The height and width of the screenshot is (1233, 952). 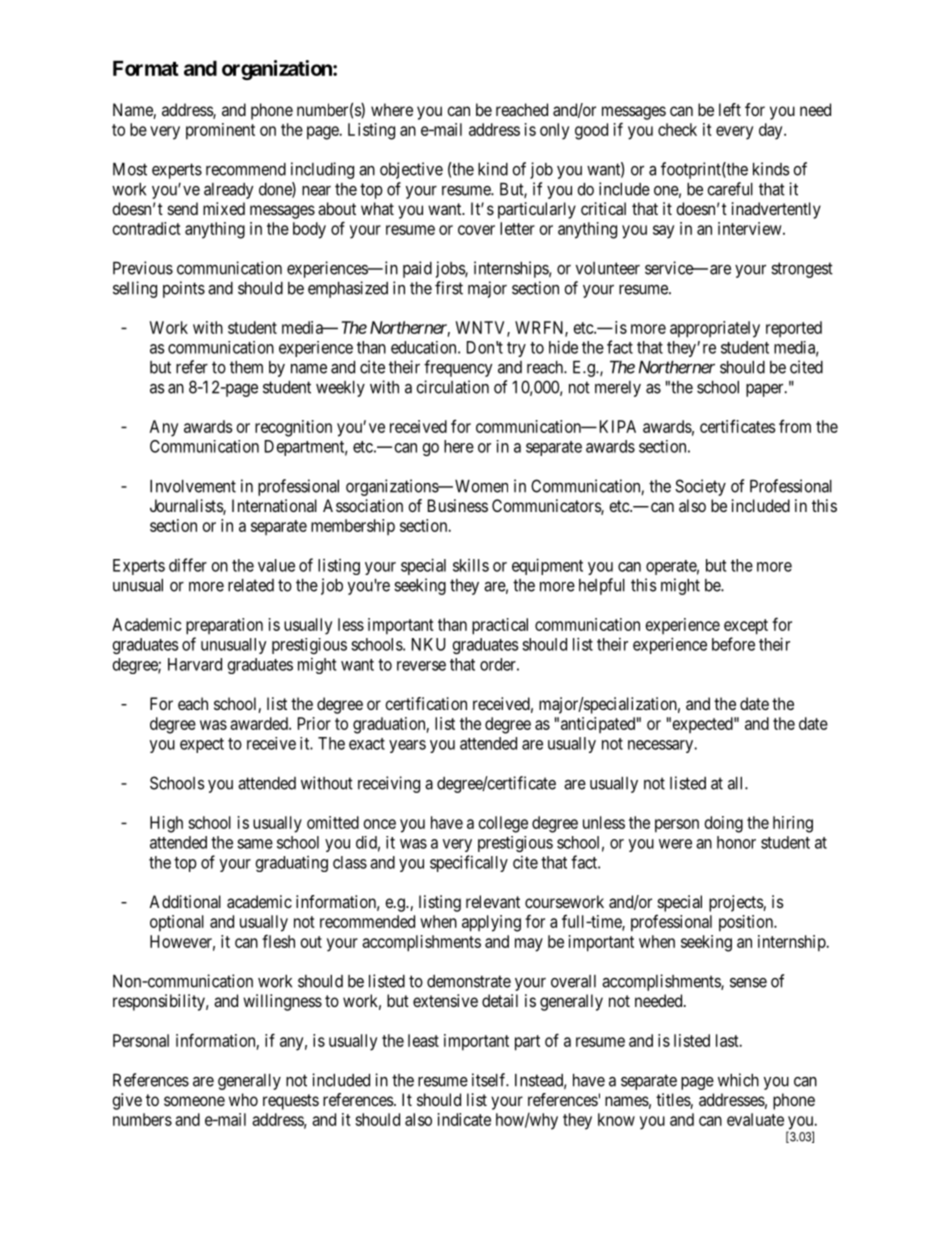 I want to click on except, so click(x=746, y=627).
